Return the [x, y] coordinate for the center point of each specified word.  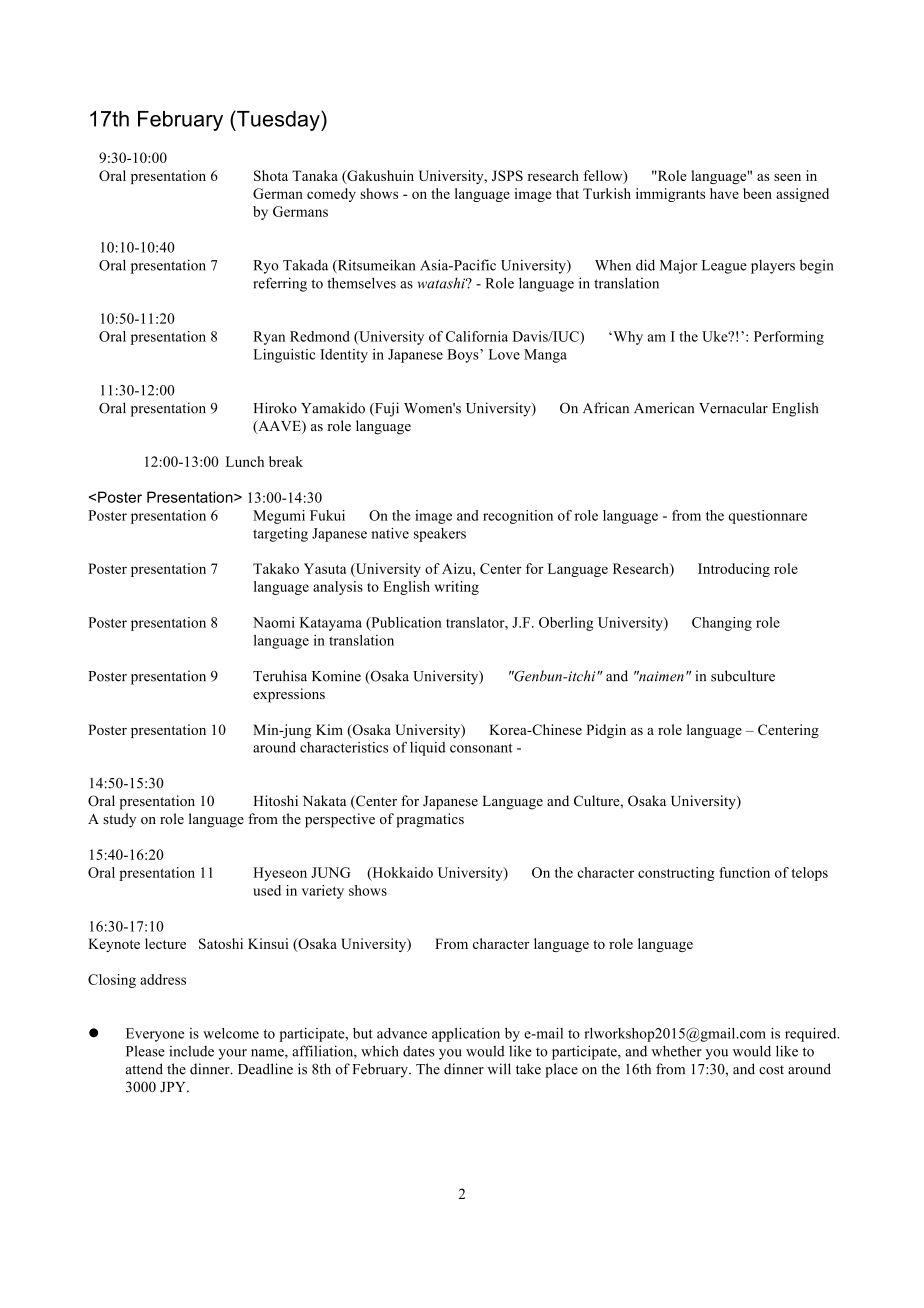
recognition [518, 517]
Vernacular [733, 408]
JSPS [507, 175]
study [119, 820]
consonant [481, 748]
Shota [271, 175]
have [724, 193]
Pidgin [606, 731]
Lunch [245, 461]
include [191, 1051]
